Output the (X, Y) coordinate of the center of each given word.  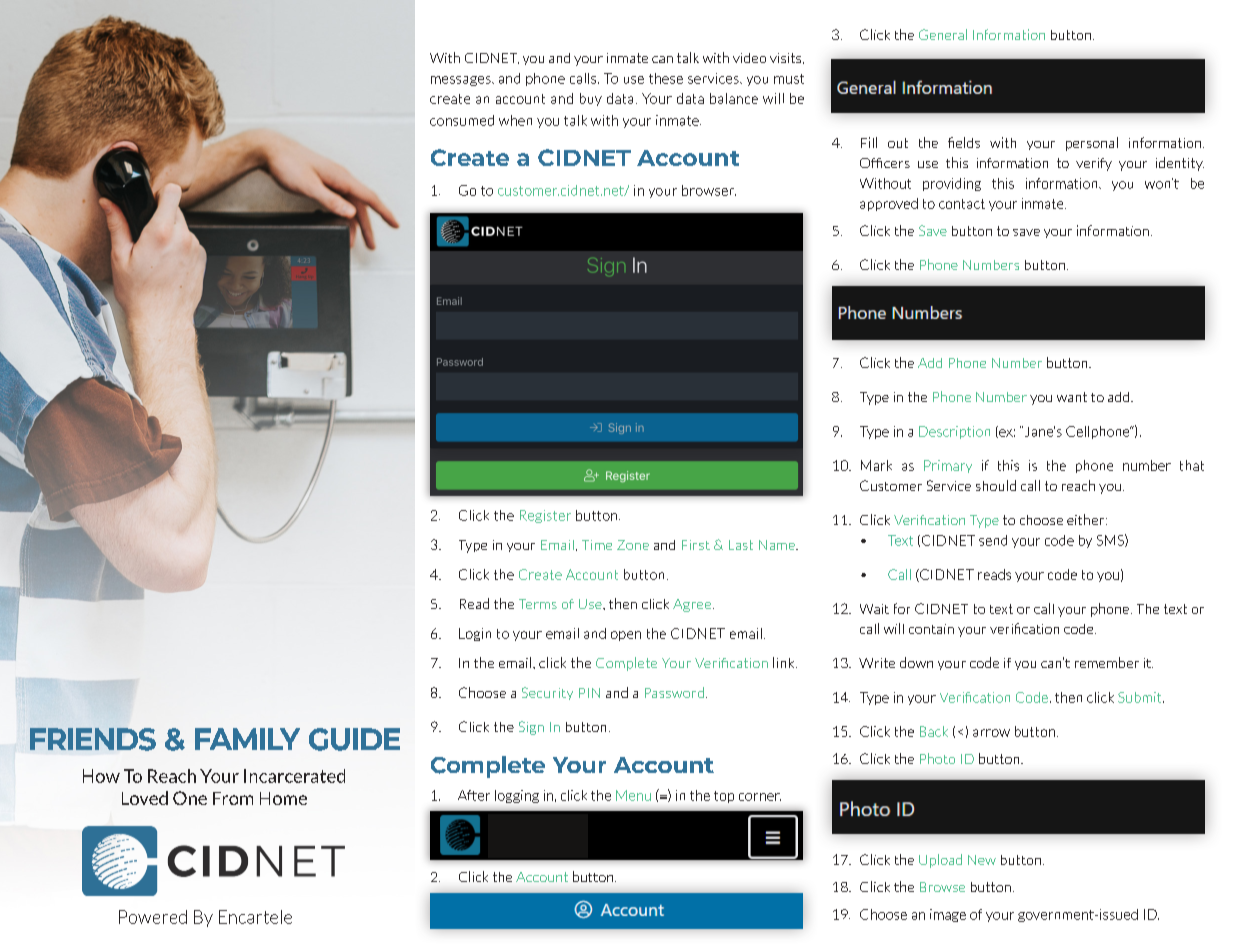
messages (462, 81)
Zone (633, 545)
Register (545, 516)
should (996, 485)
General (943, 34)
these (666, 78)
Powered (153, 917)
